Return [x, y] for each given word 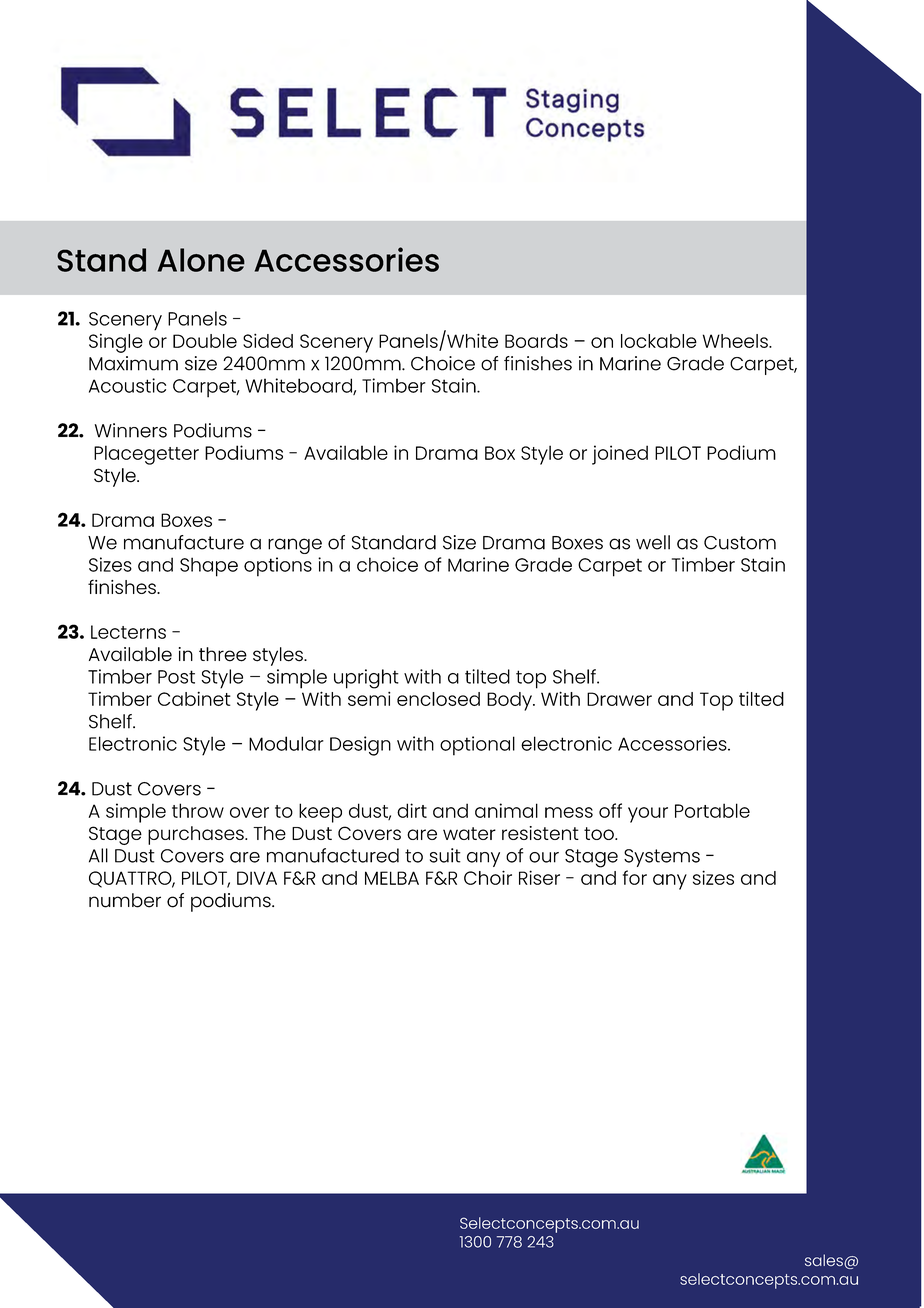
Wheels [736, 341]
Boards [536, 341]
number [125, 900]
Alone [201, 260]
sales [825, 1260]
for [635, 877]
